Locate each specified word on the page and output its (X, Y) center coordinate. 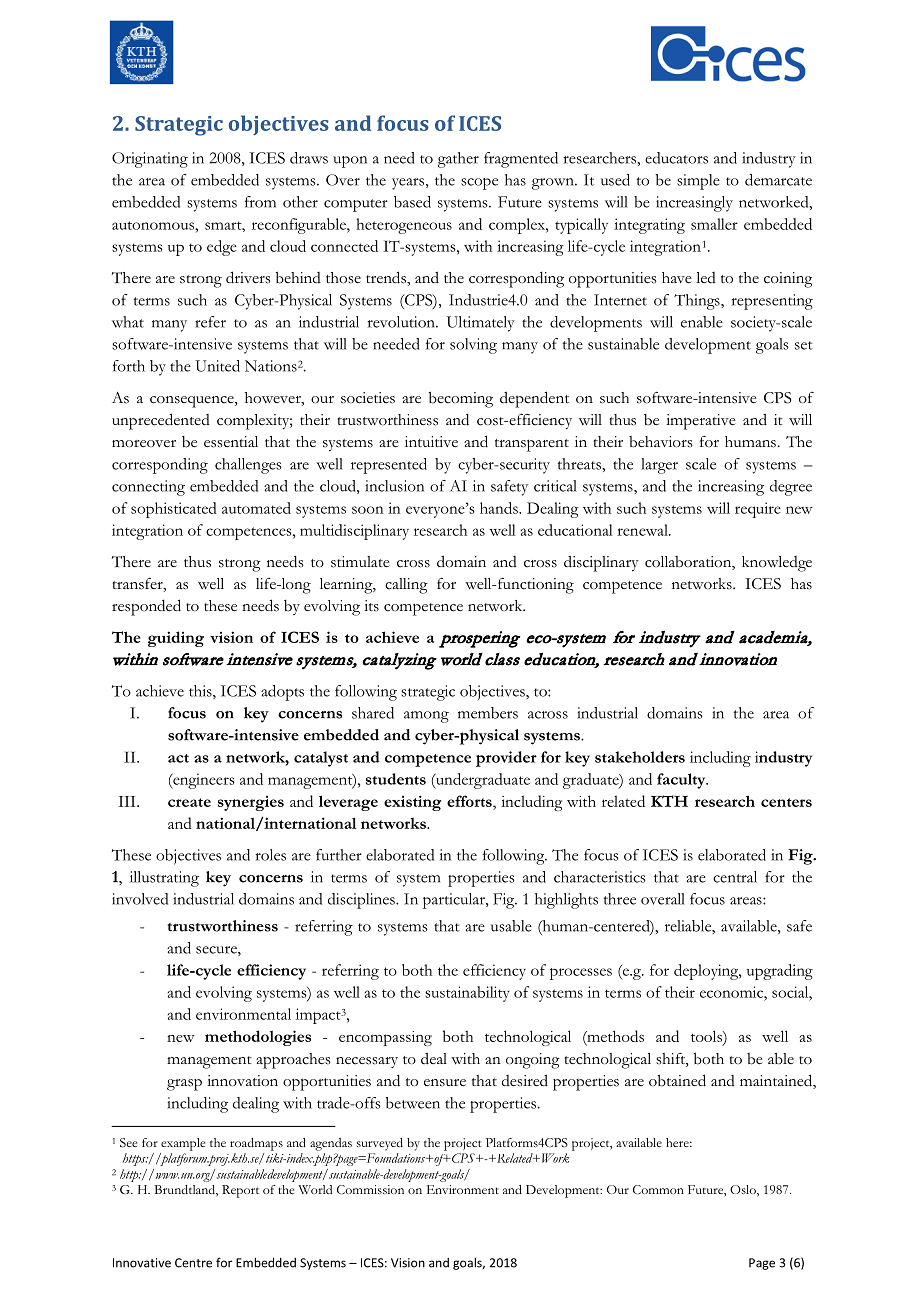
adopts (282, 693)
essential (231, 442)
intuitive (431, 441)
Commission (370, 1189)
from (260, 202)
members (488, 713)
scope (479, 184)
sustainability (467, 994)
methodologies (258, 1038)
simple (698, 182)
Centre (193, 1263)
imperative (701, 422)
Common (658, 1189)
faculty (682, 781)
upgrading (780, 972)
